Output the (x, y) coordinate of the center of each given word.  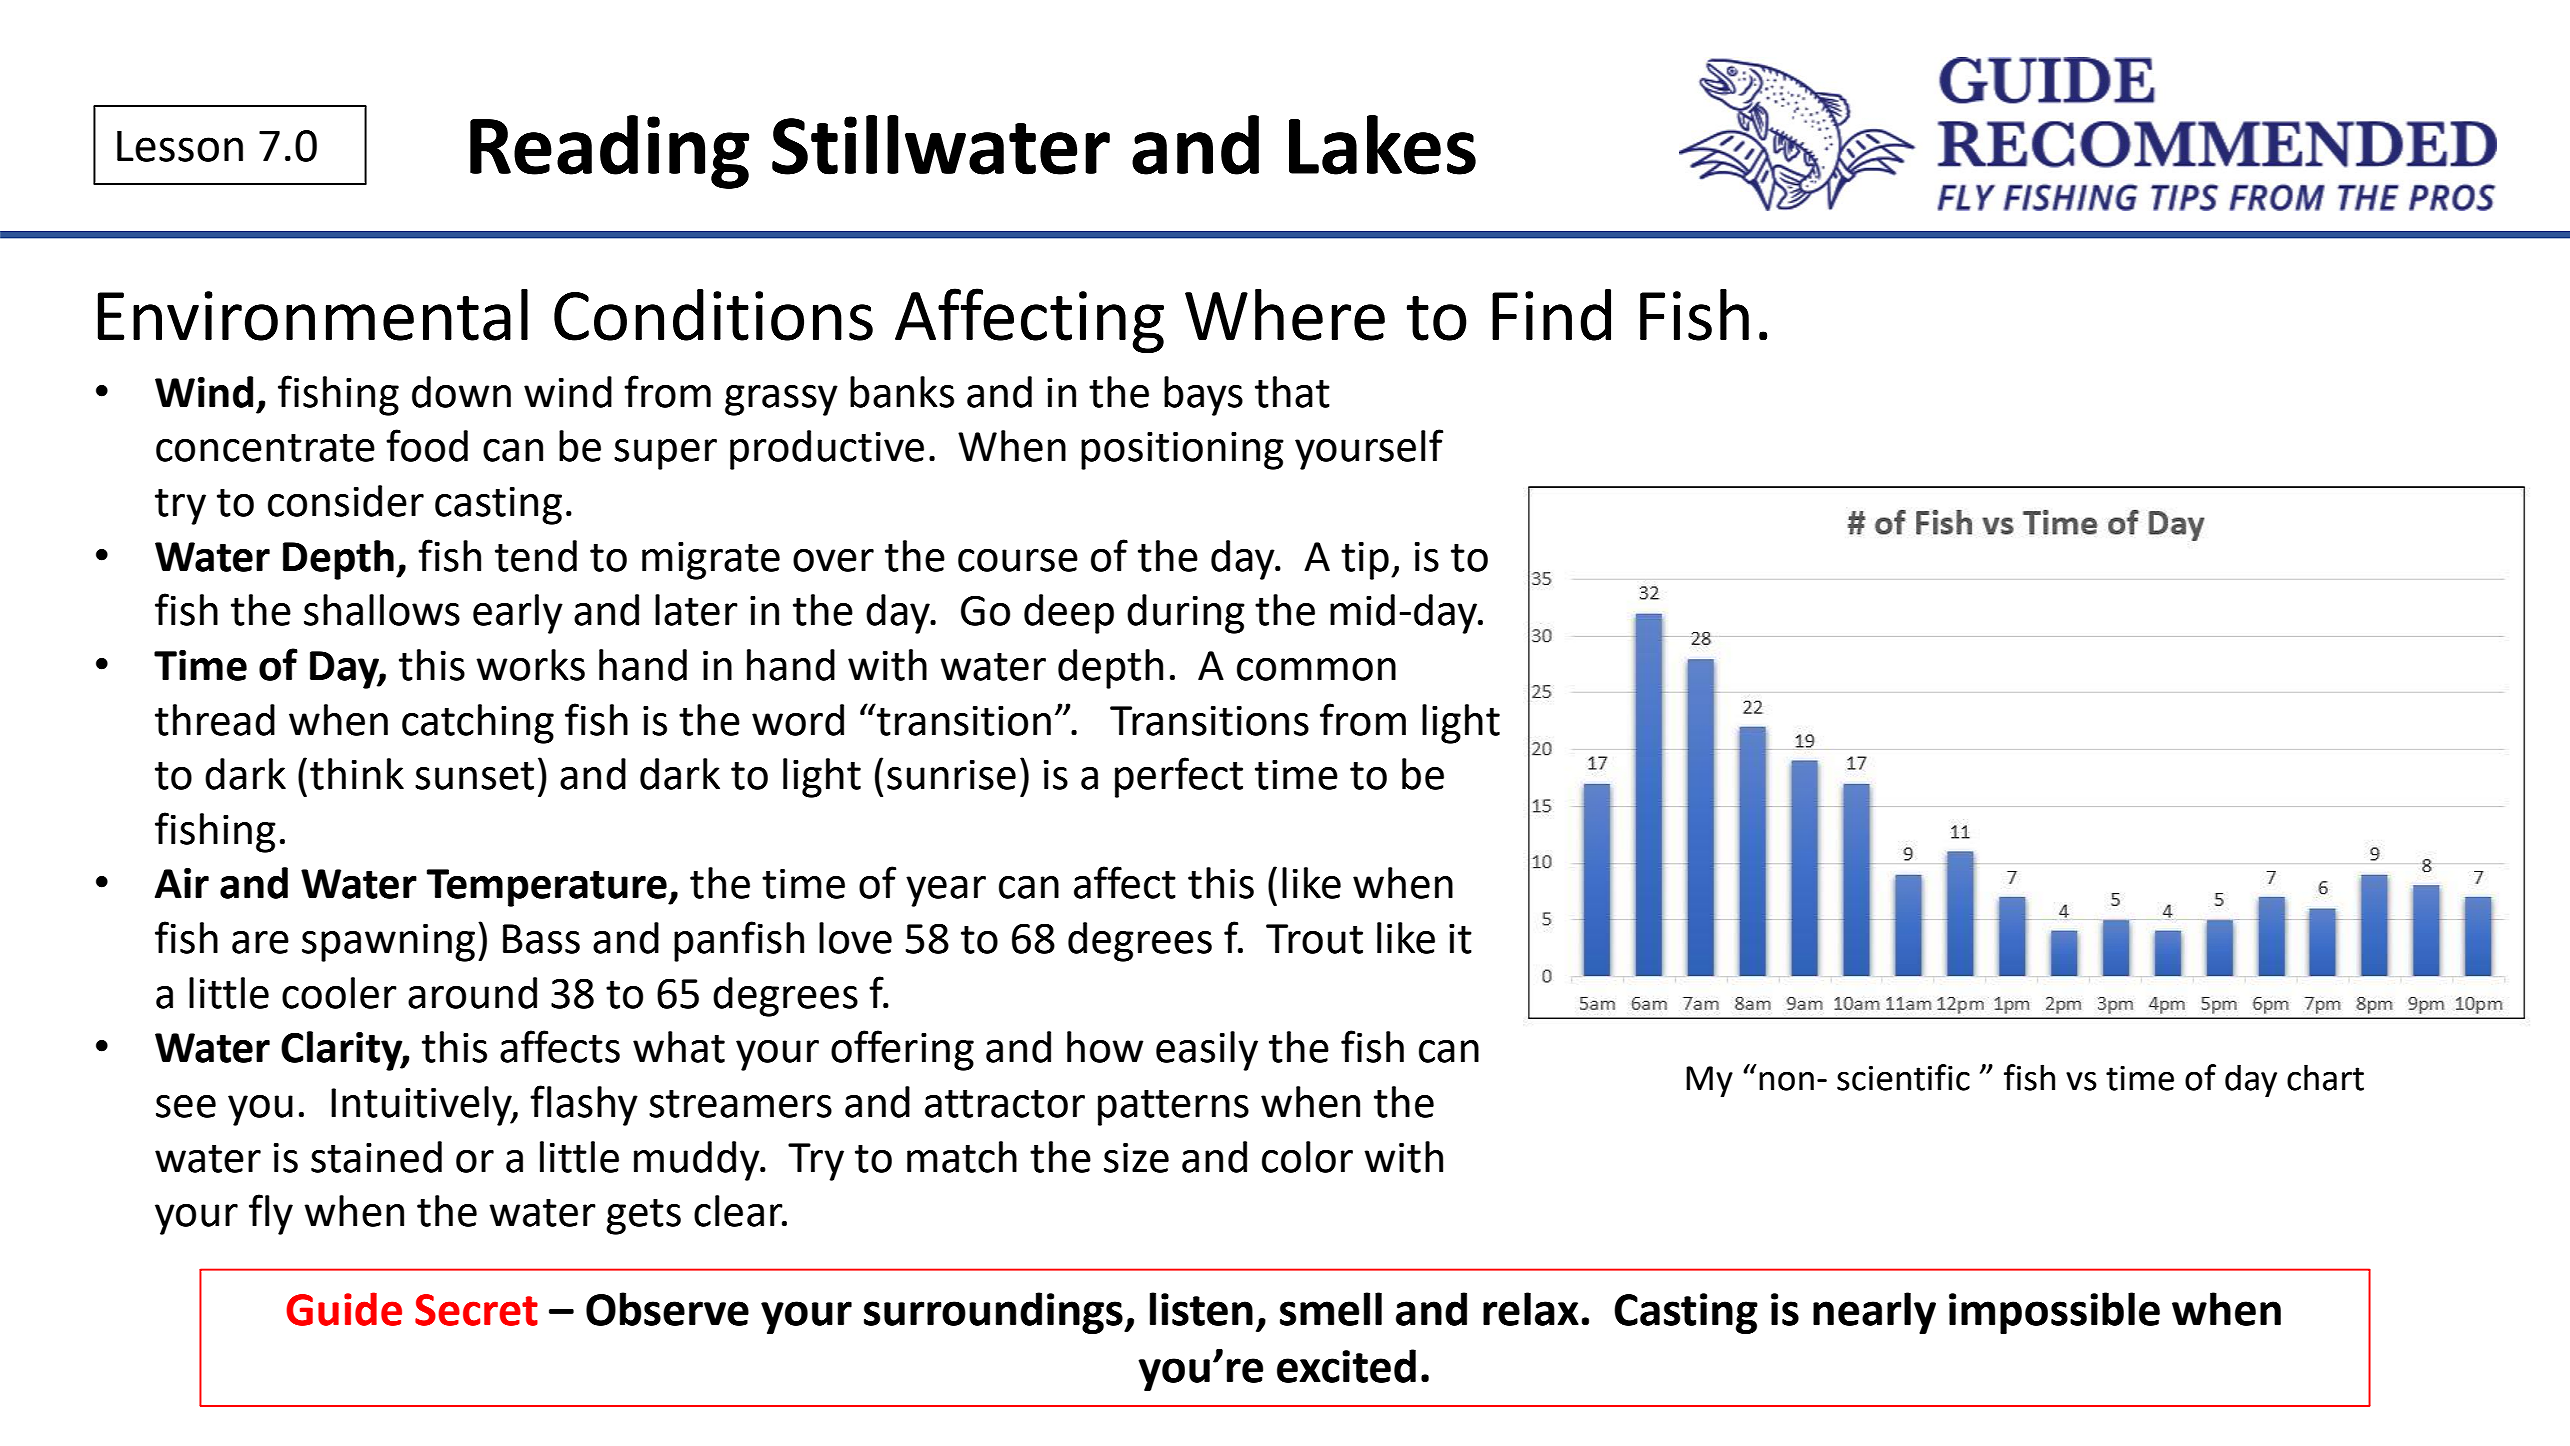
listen (1201, 1309)
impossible (2054, 1313)
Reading (609, 152)
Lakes (1382, 145)
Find (1551, 315)
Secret (476, 1310)
